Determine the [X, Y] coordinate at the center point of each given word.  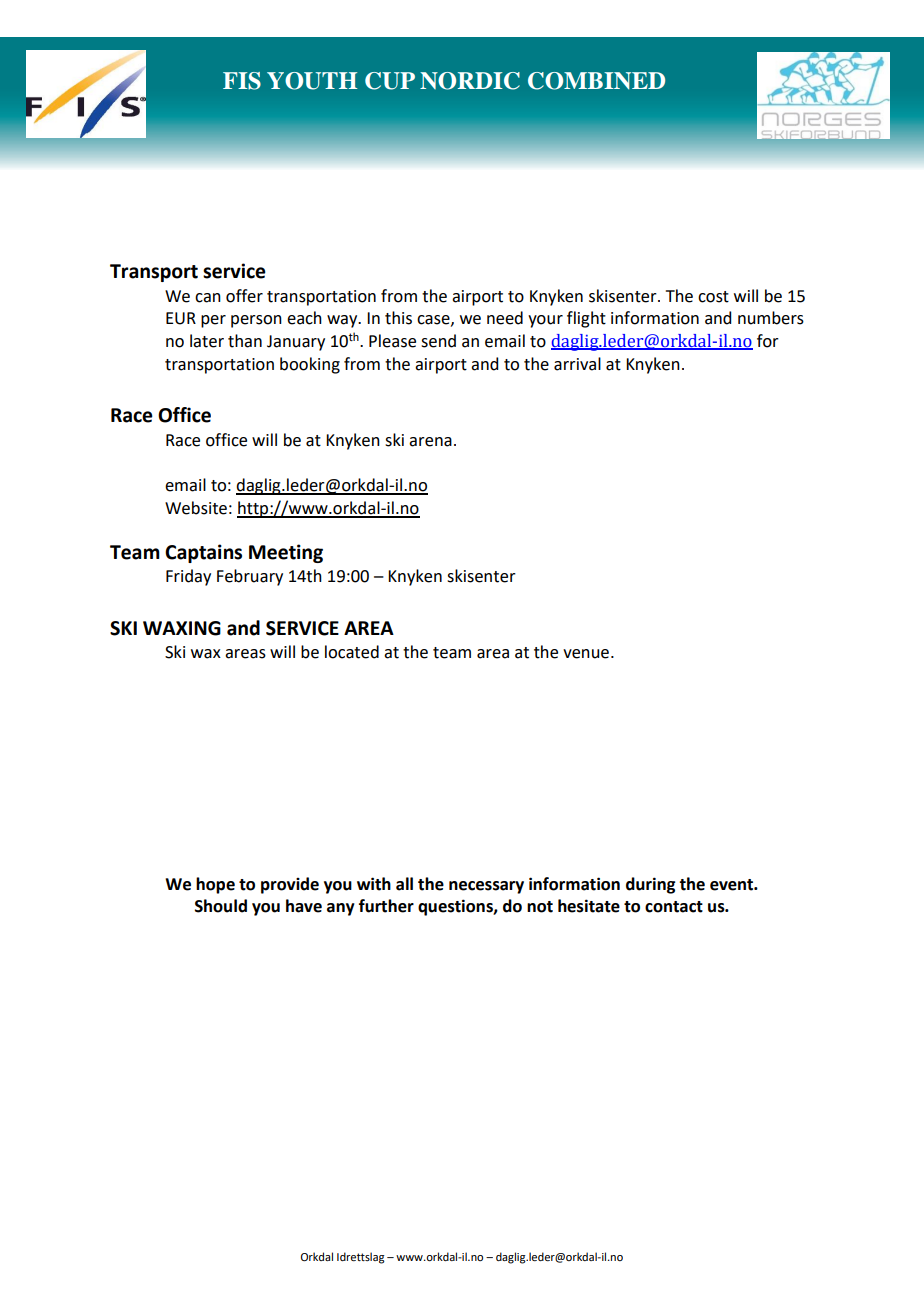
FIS [242, 81]
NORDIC [470, 81]
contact [674, 907]
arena [430, 442]
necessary [486, 887]
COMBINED [596, 81]
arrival [577, 364]
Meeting [286, 553]
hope [215, 885]
